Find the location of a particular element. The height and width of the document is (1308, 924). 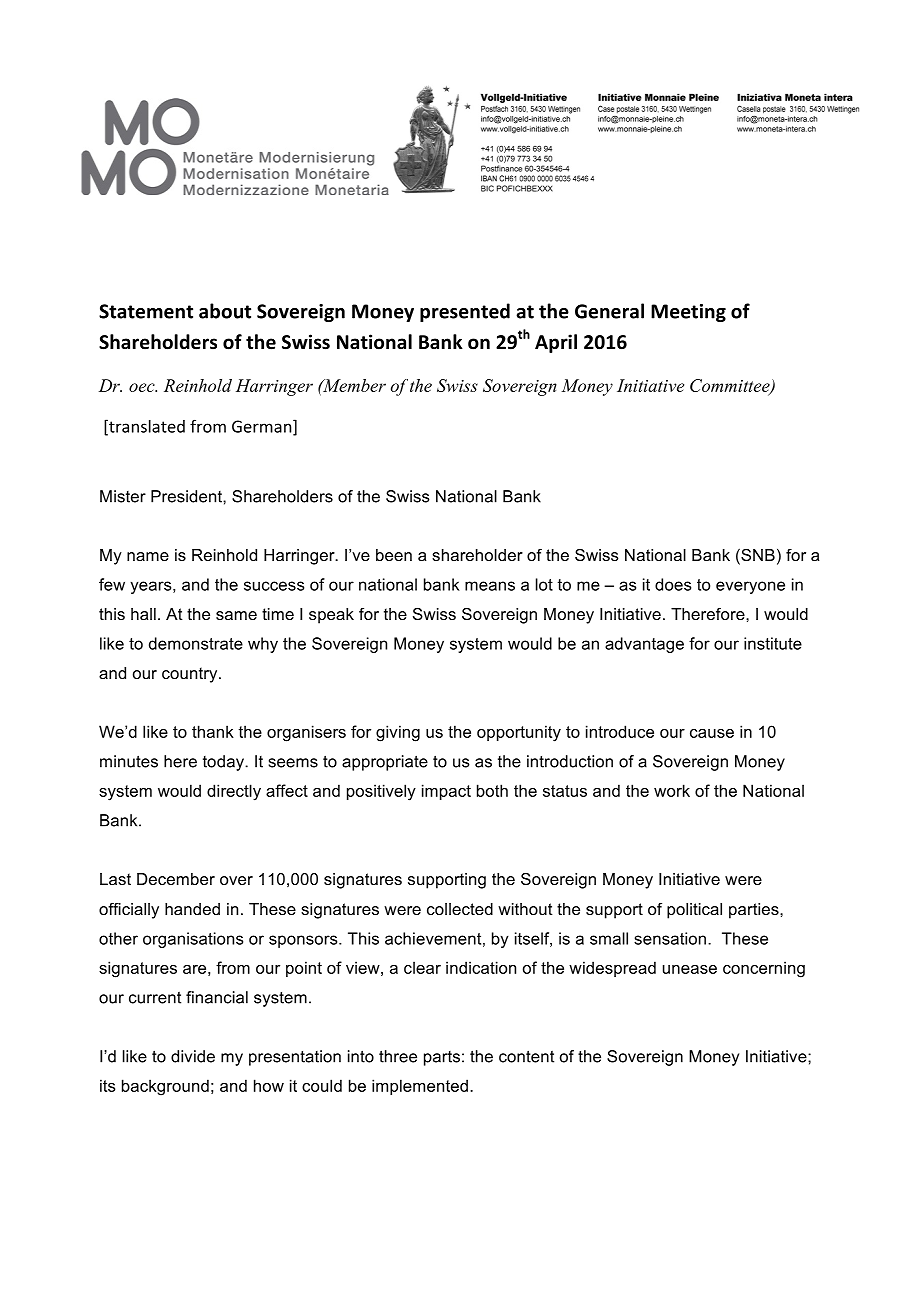

divide is located at coordinates (193, 1056).
